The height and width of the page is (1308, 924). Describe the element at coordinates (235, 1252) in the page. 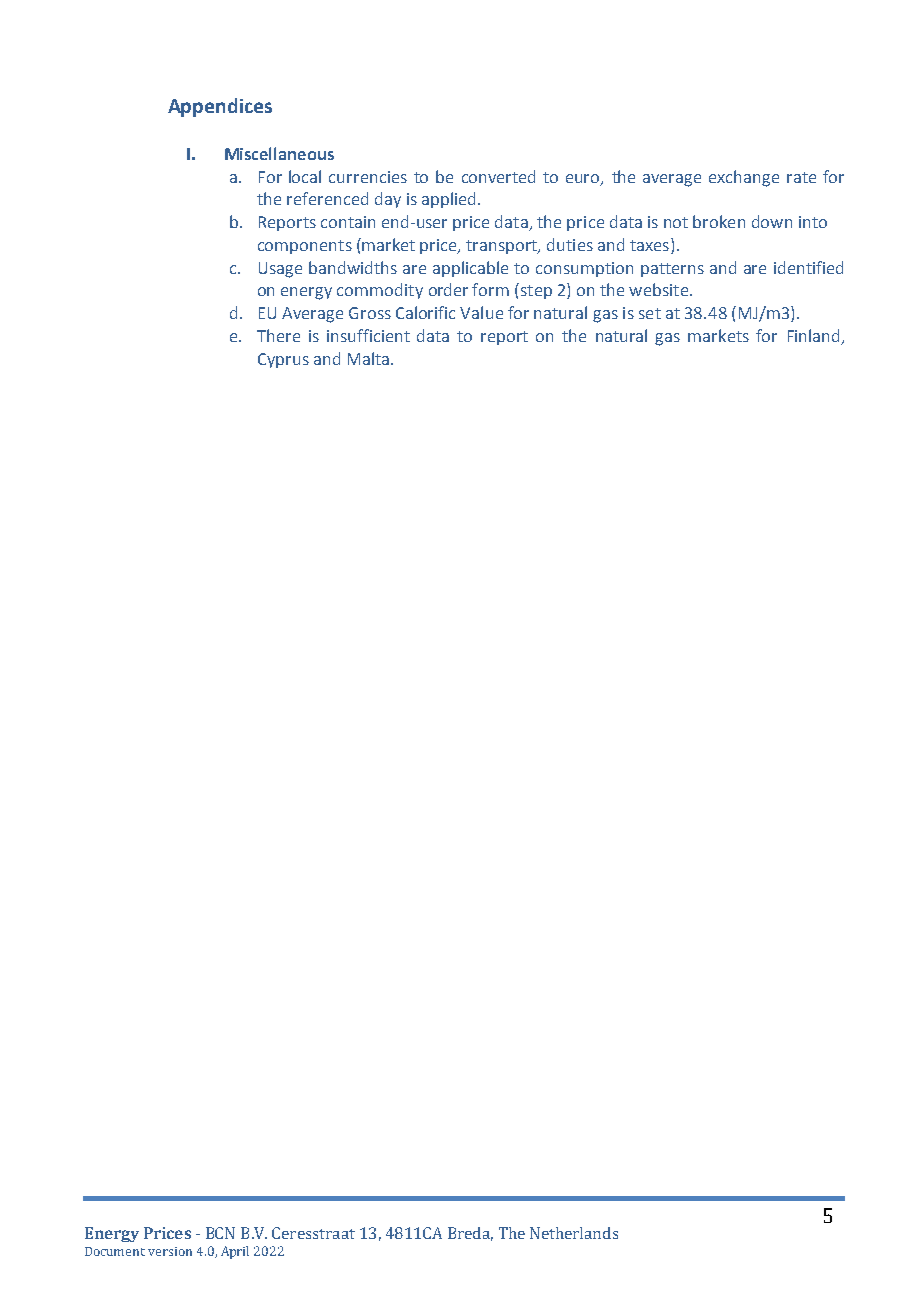

I see `April` at that location.
